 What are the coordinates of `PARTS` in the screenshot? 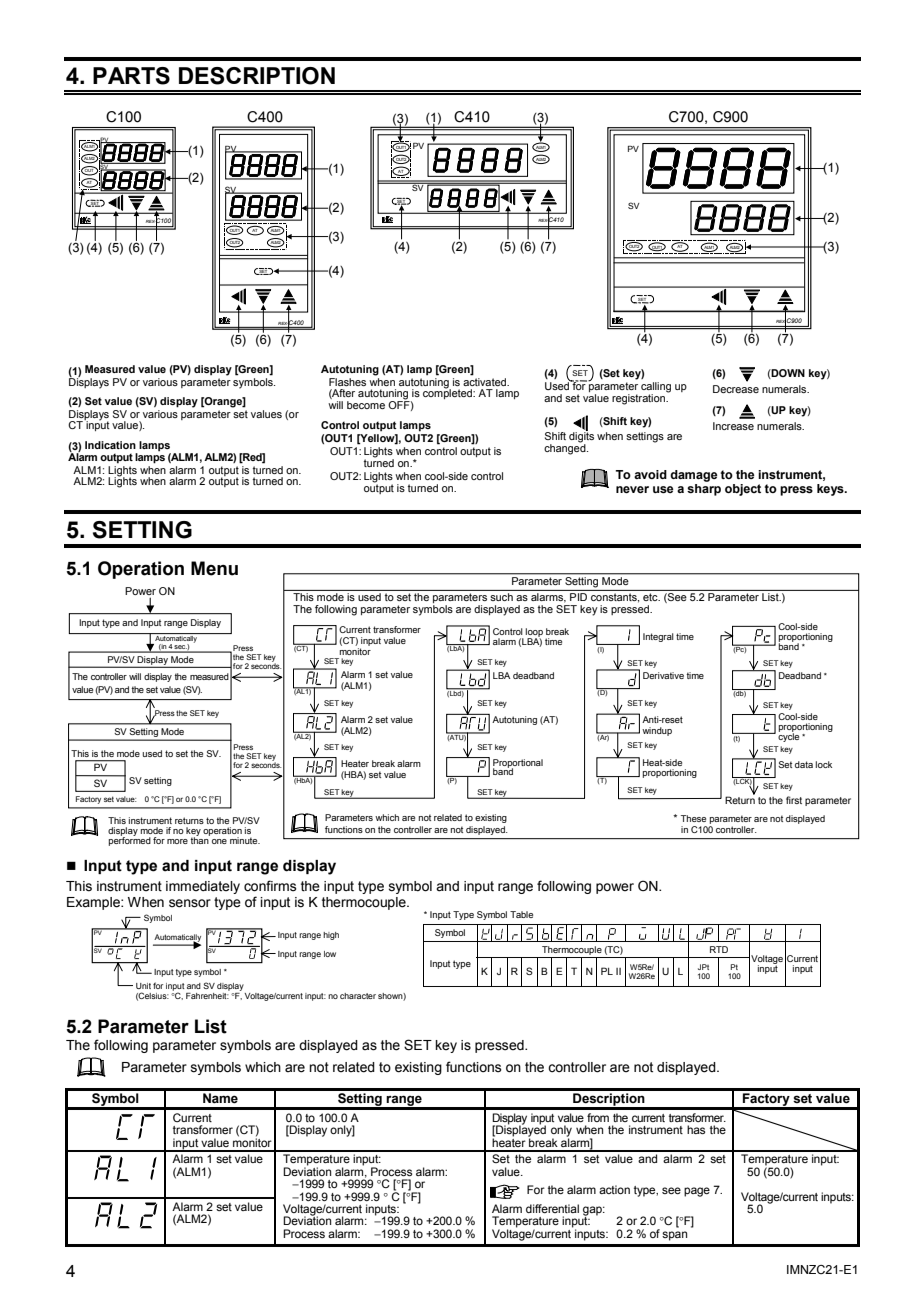 It's located at (131, 76).
